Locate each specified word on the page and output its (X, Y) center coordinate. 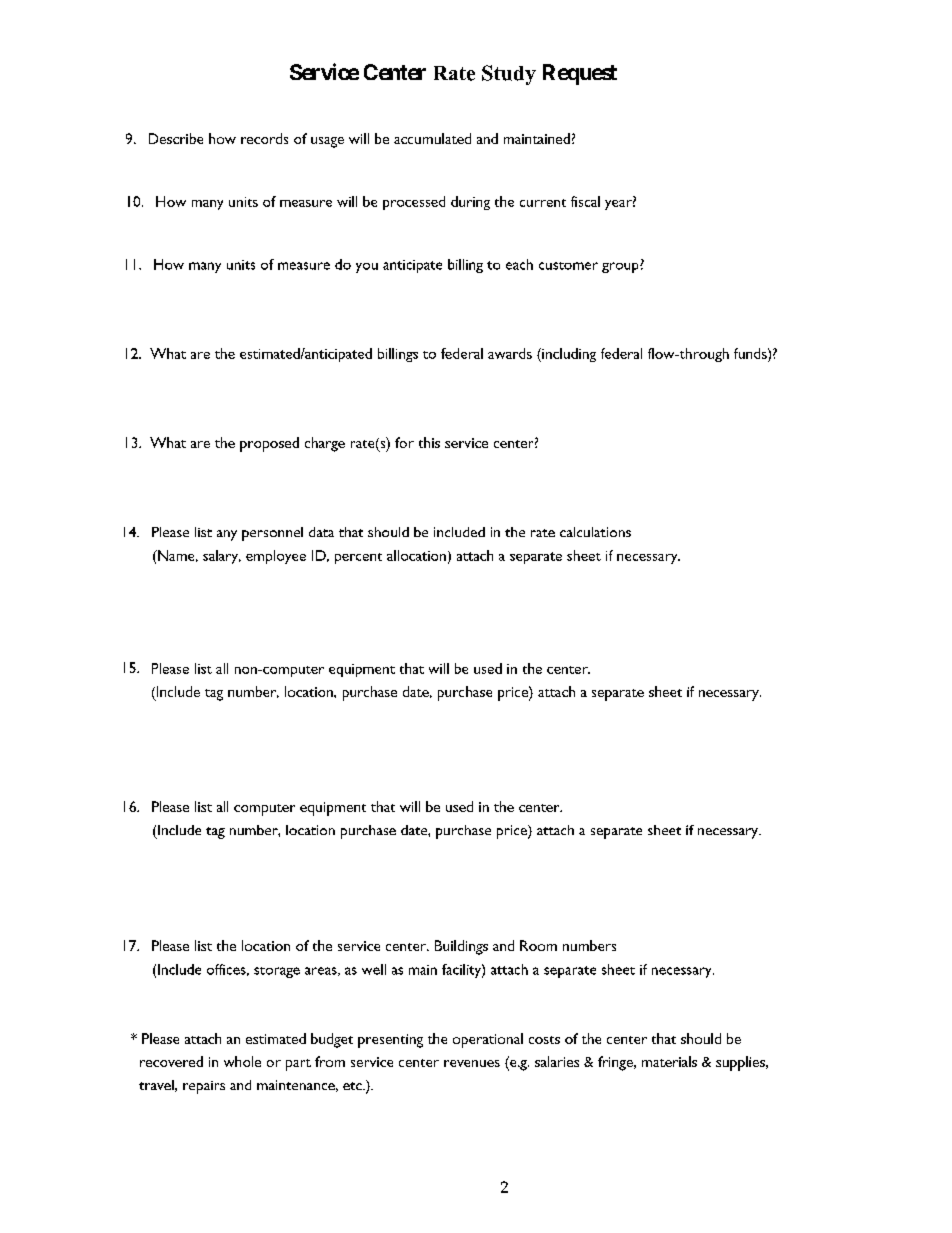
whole (242, 1061)
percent (358, 558)
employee (276, 557)
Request (580, 74)
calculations (595, 532)
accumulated (432, 138)
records (264, 138)
